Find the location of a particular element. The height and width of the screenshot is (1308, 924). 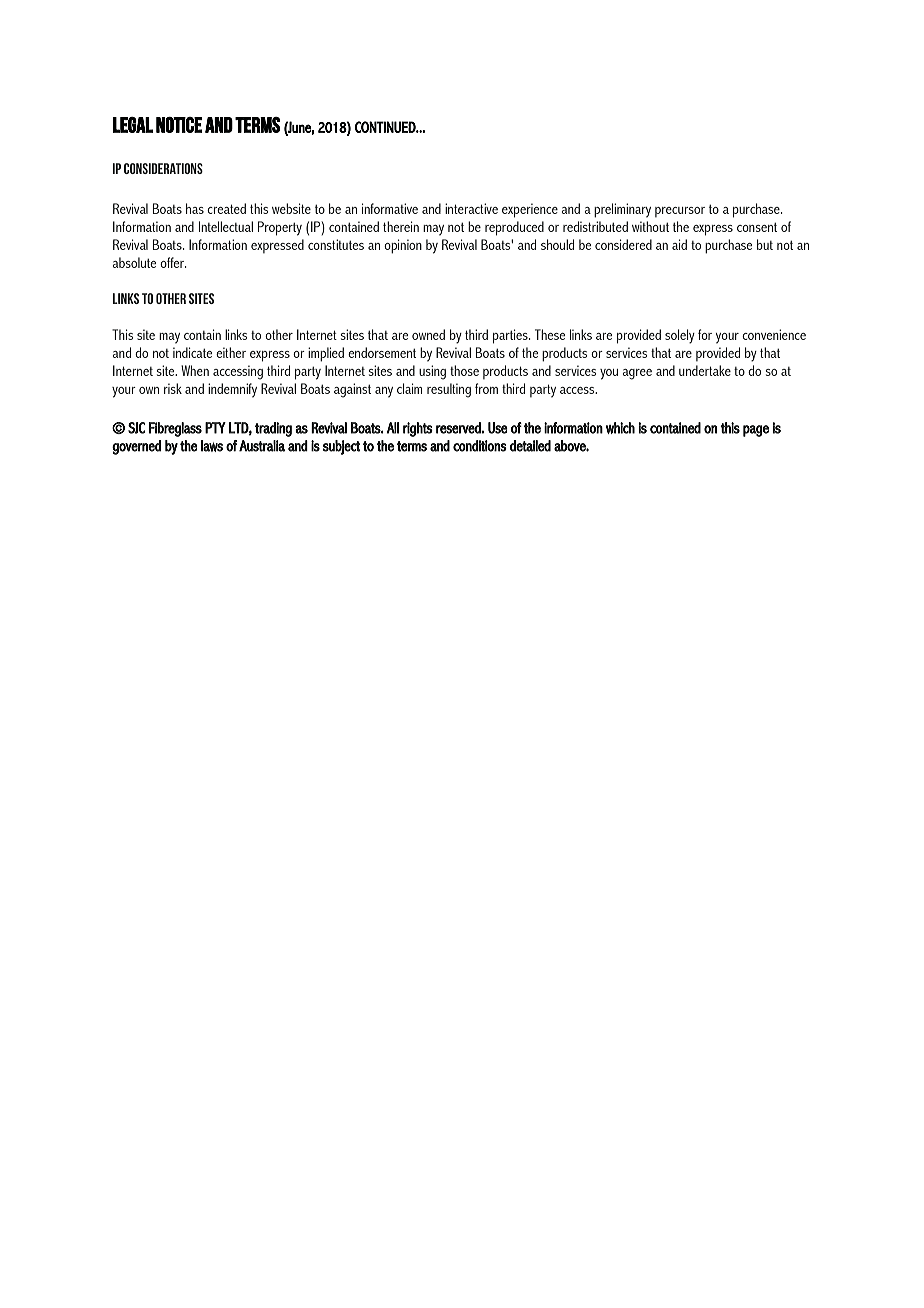

precursor is located at coordinates (680, 212).
